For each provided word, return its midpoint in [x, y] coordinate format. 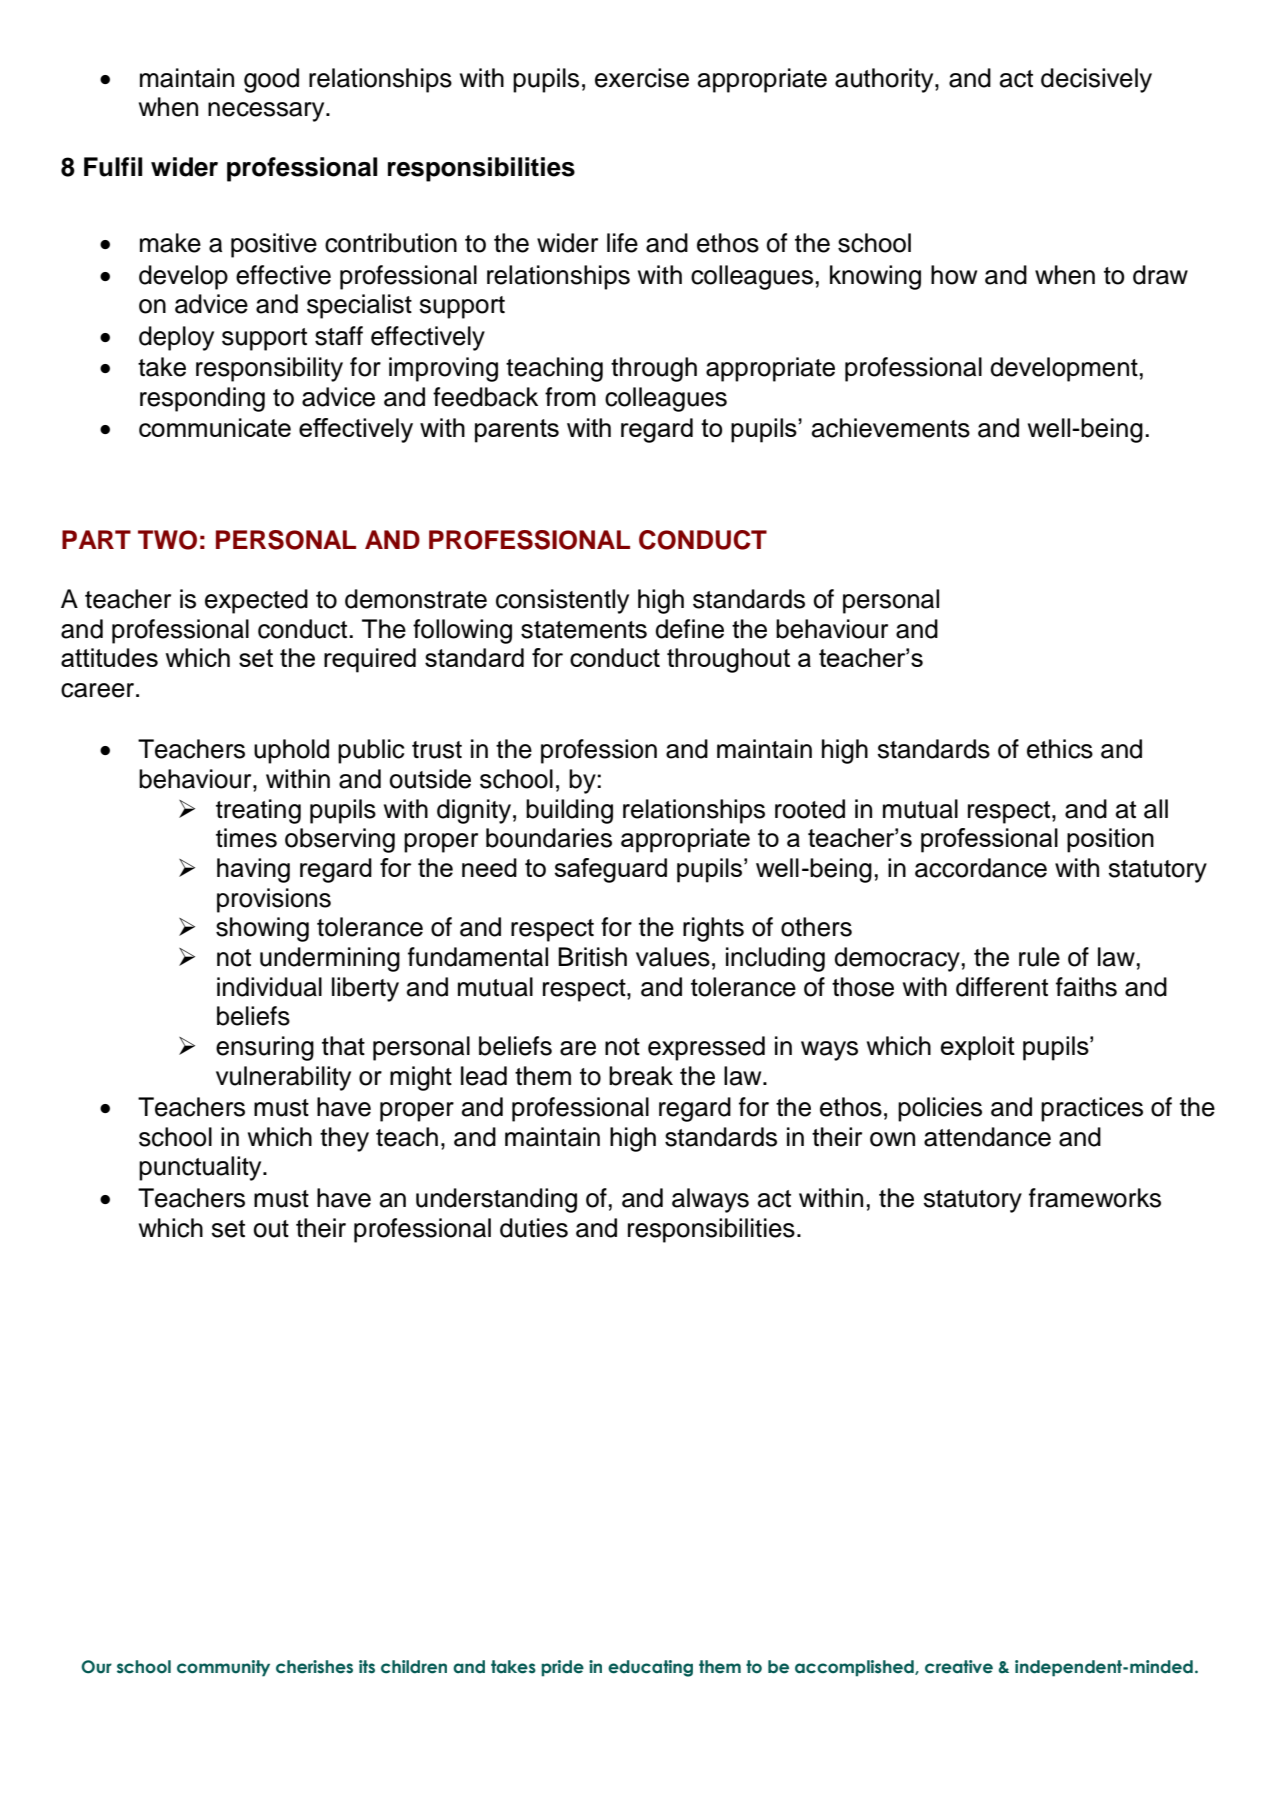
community [223, 1668]
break [641, 1076]
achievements [891, 428]
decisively [1096, 80]
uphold [291, 751]
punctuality [201, 1168]
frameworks [1095, 1198]
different [1002, 987]
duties [534, 1228]
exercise [642, 78]
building [569, 811]
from [570, 397]
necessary [267, 112]
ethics [1060, 749]
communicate [215, 427]
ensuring [265, 1048]
